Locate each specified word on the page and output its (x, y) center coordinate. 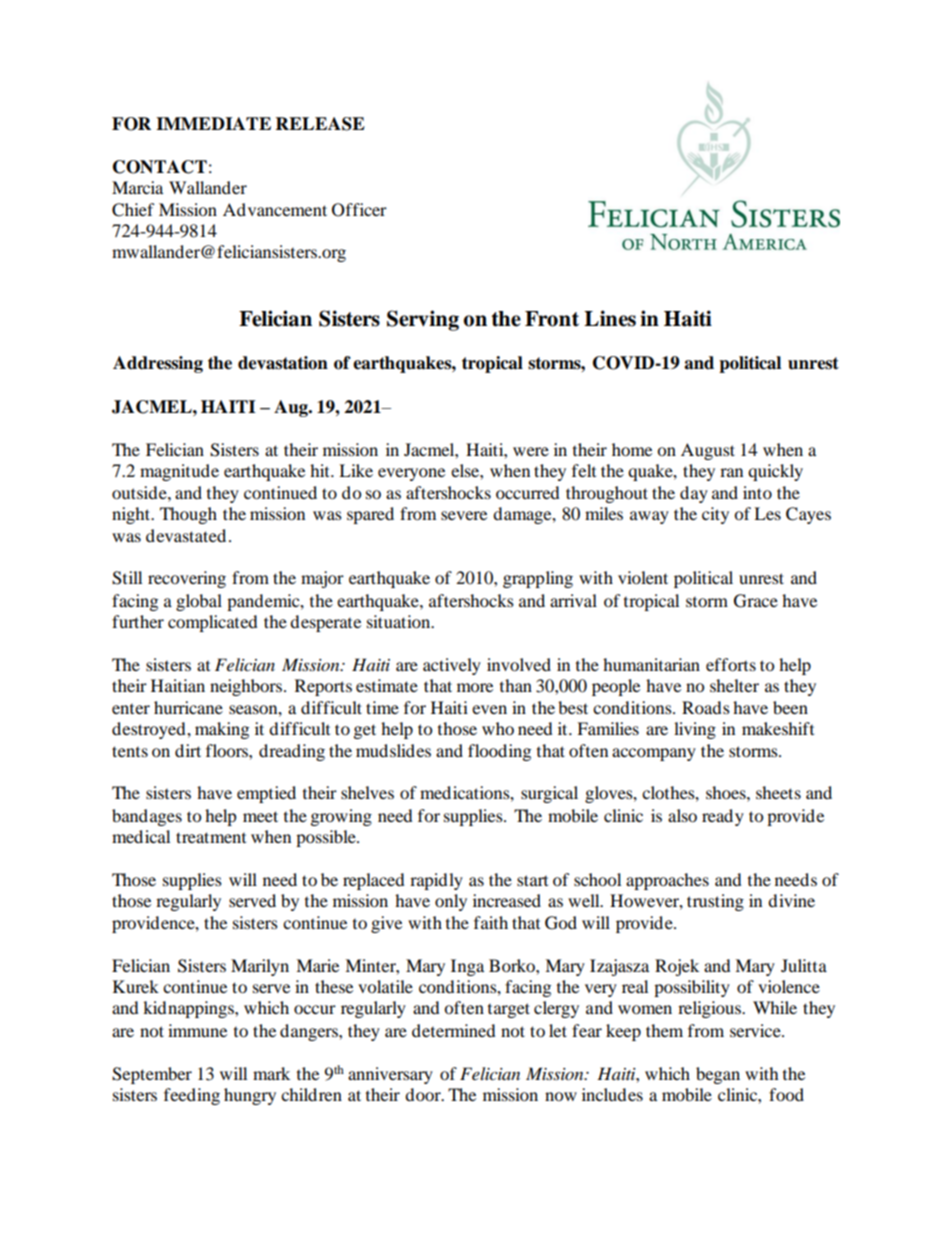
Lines (610, 318)
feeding (192, 1096)
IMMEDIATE (213, 123)
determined (454, 1030)
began (718, 1075)
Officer (359, 210)
